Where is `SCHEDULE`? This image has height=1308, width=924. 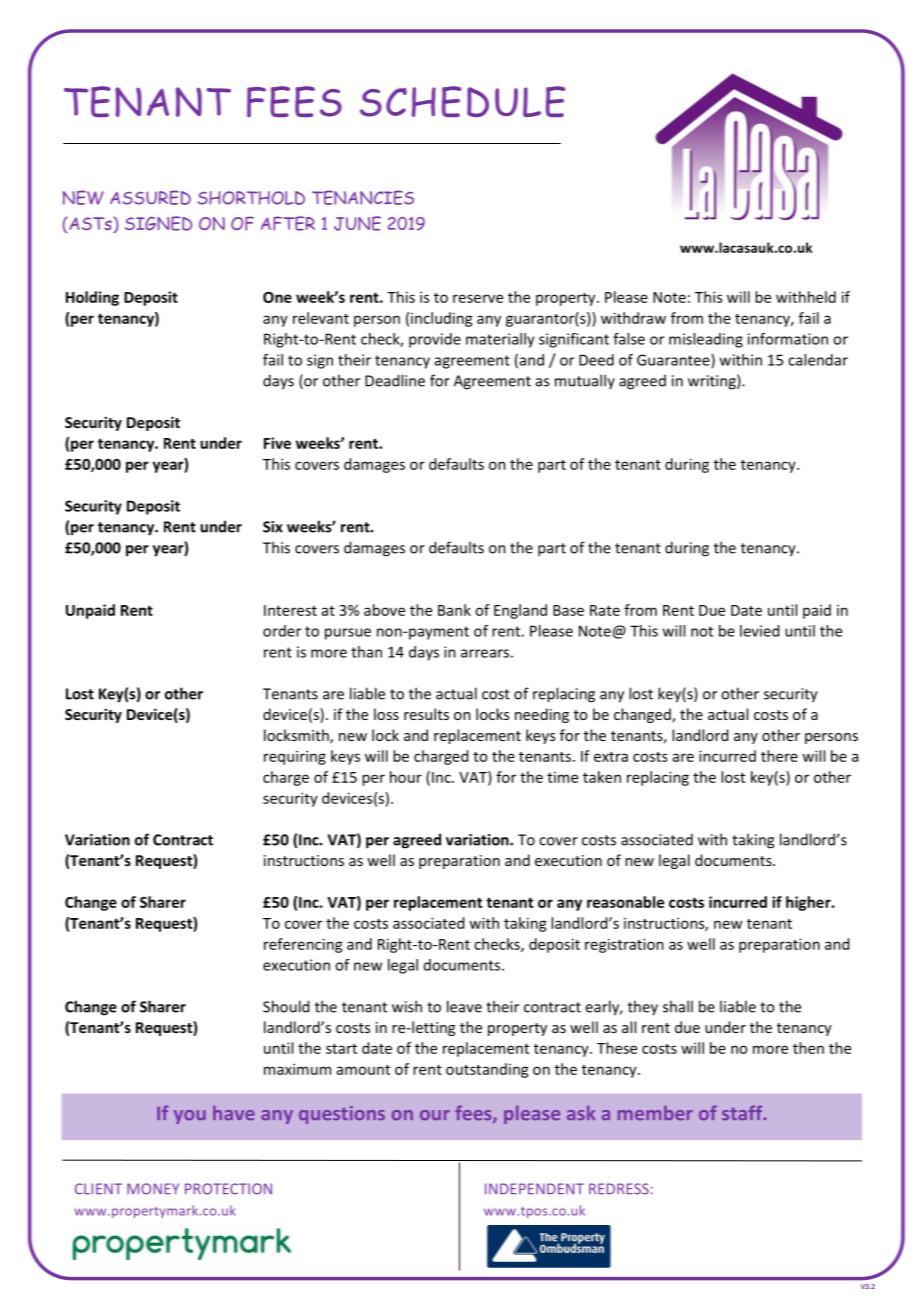 SCHEDULE is located at coordinates (462, 101).
